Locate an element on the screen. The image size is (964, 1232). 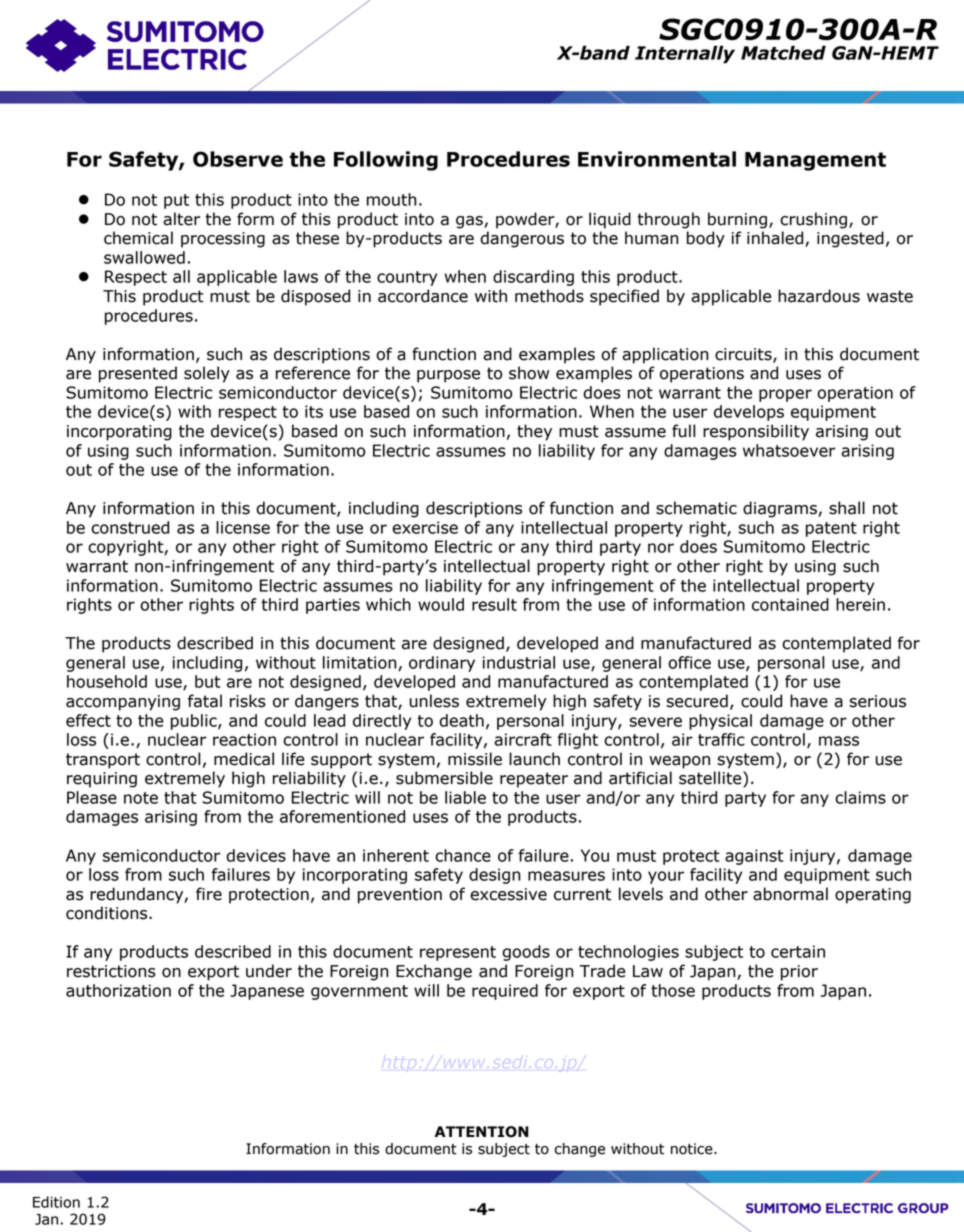
conditions is located at coordinates (108, 913).
